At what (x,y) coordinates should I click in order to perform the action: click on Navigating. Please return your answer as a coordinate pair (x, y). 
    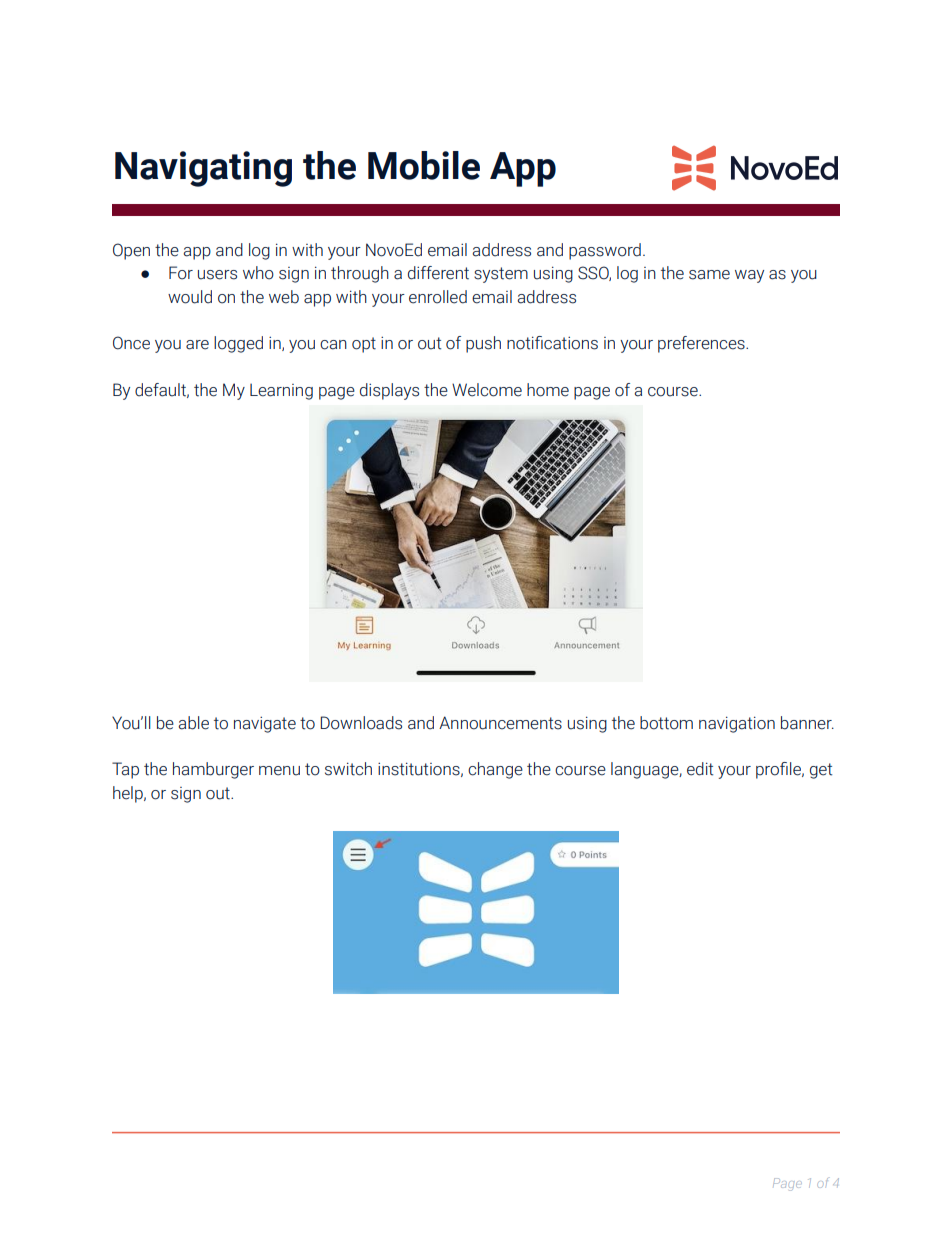
    Looking at the image, I should click on (203, 169).
